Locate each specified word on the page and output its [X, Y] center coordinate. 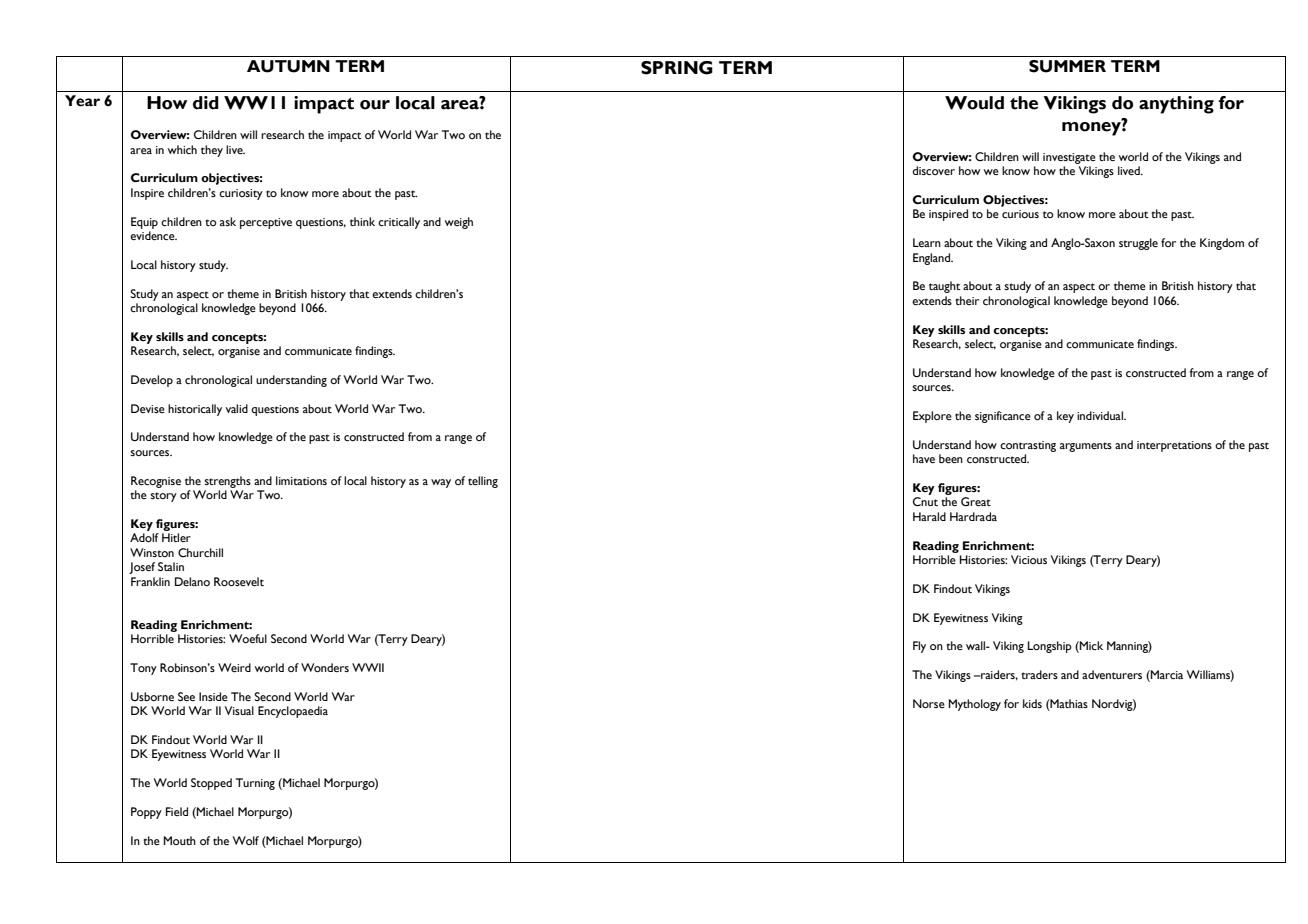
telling [483, 482]
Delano [192, 581]
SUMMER [1067, 66]
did [206, 103]
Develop [152, 381]
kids [1032, 703]
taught [945, 287]
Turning [255, 784]
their [967, 300]
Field [177, 811]
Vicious [1029, 559]
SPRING [677, 68]
